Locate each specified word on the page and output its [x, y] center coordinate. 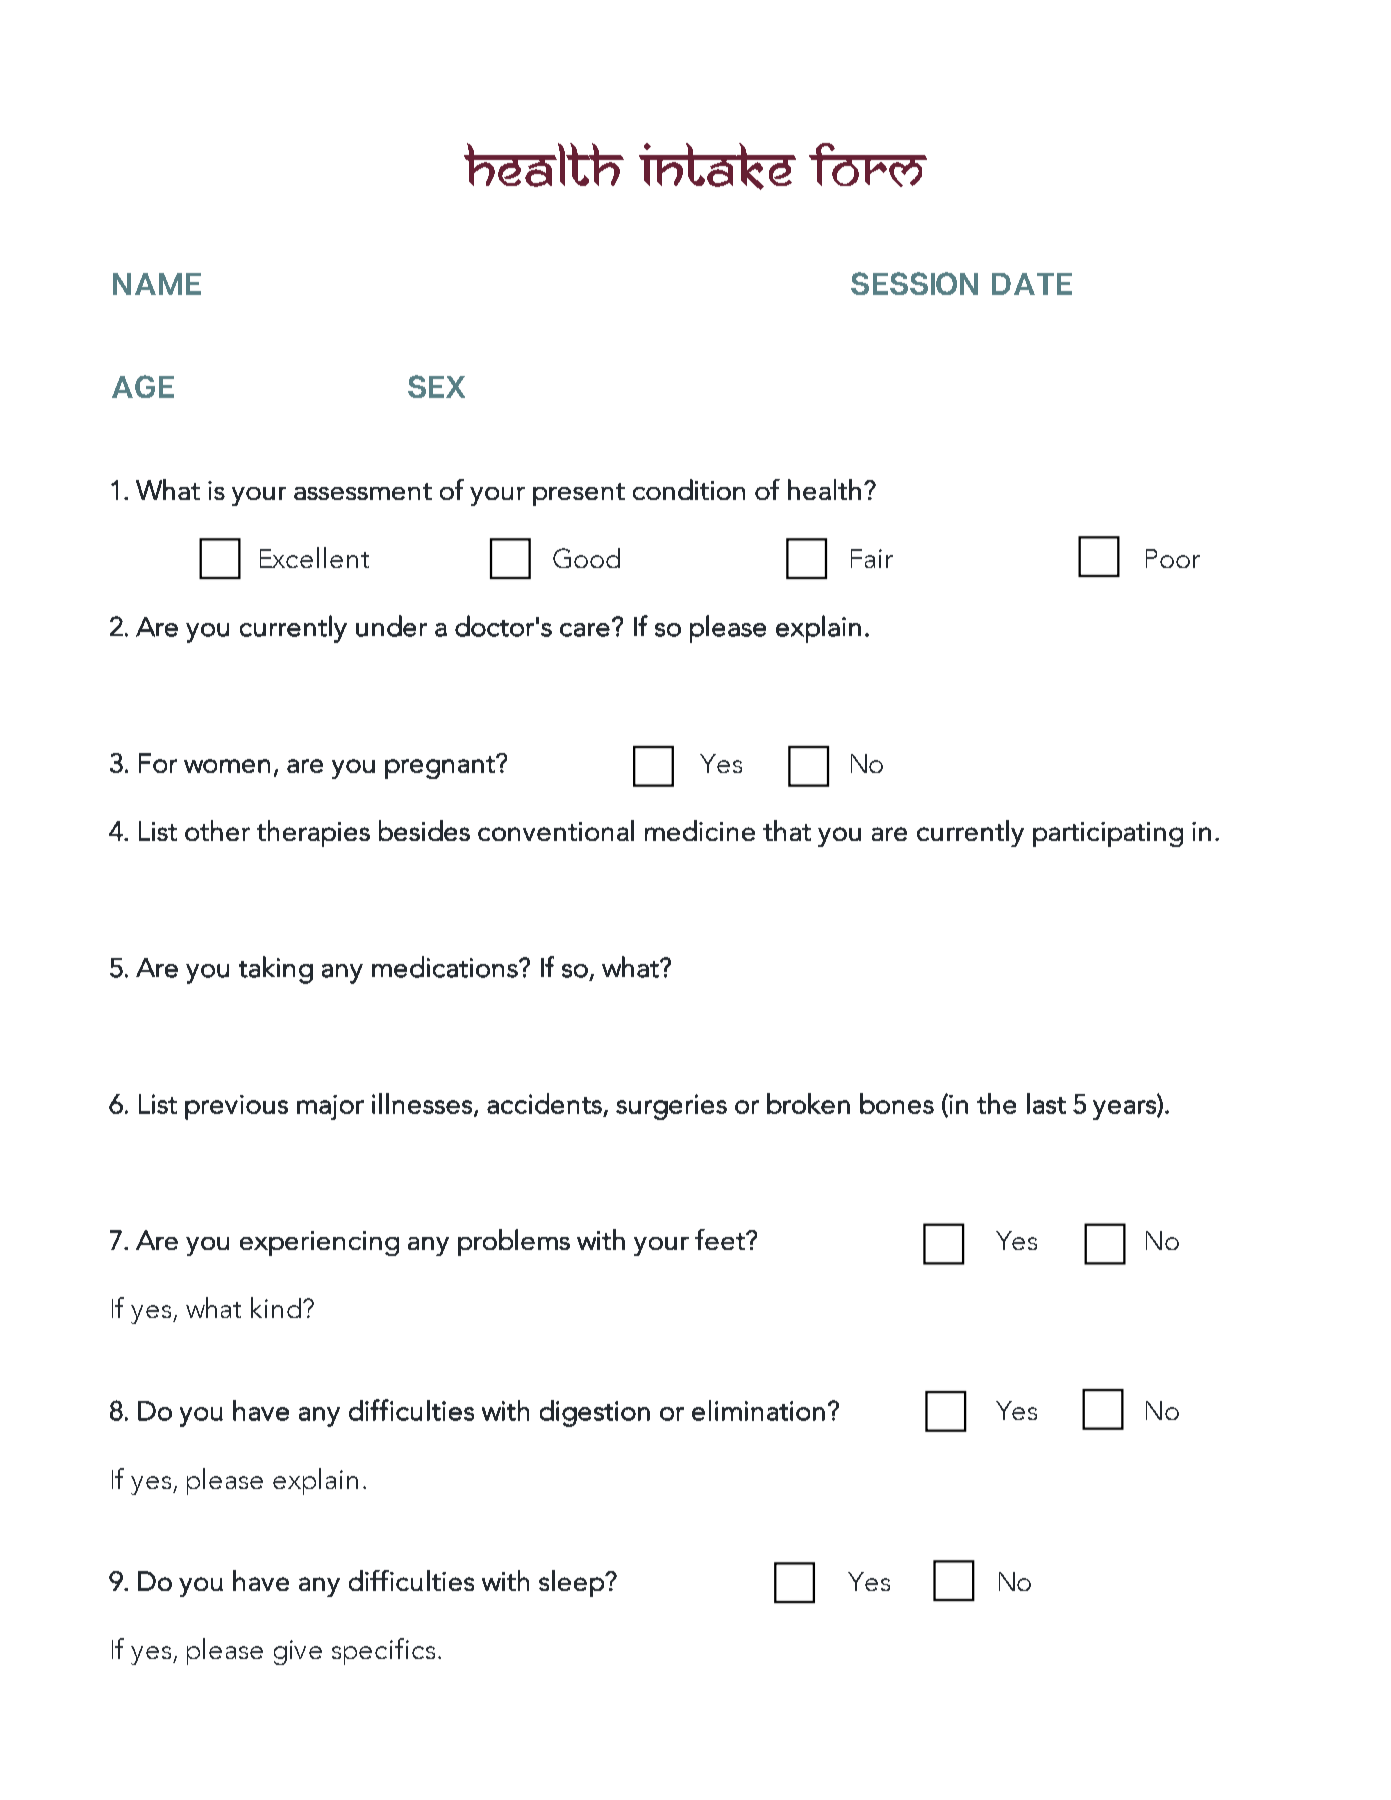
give [298, 1652]
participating [1108, 834]
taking [276, 970]
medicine [700, 830]
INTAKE [717, 166]
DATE [1032, 284]
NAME [157, 284]
